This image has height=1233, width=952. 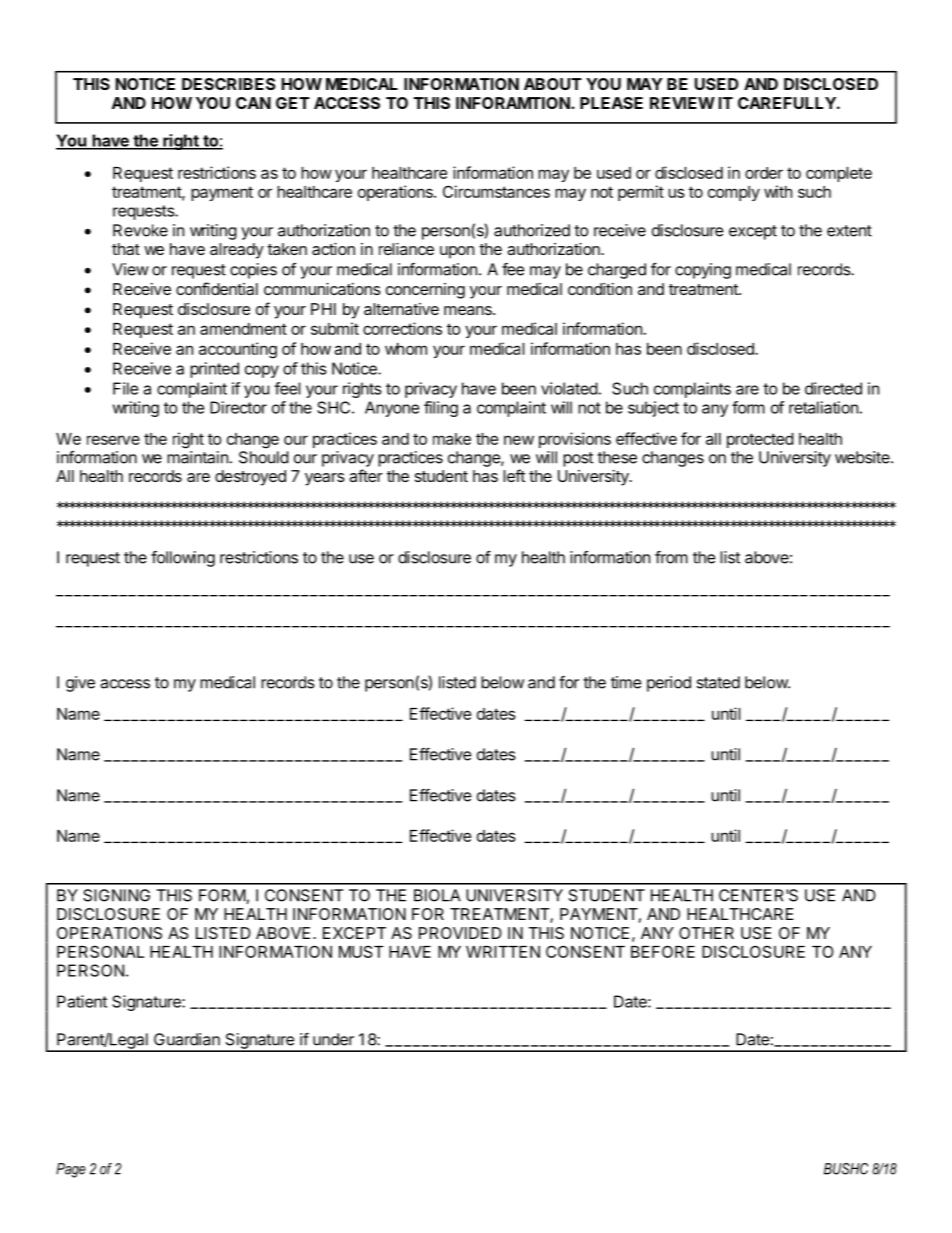 What do you see at coordinates (718, 682) in the image?
I see `stated` at bounding box center [718, 682].
